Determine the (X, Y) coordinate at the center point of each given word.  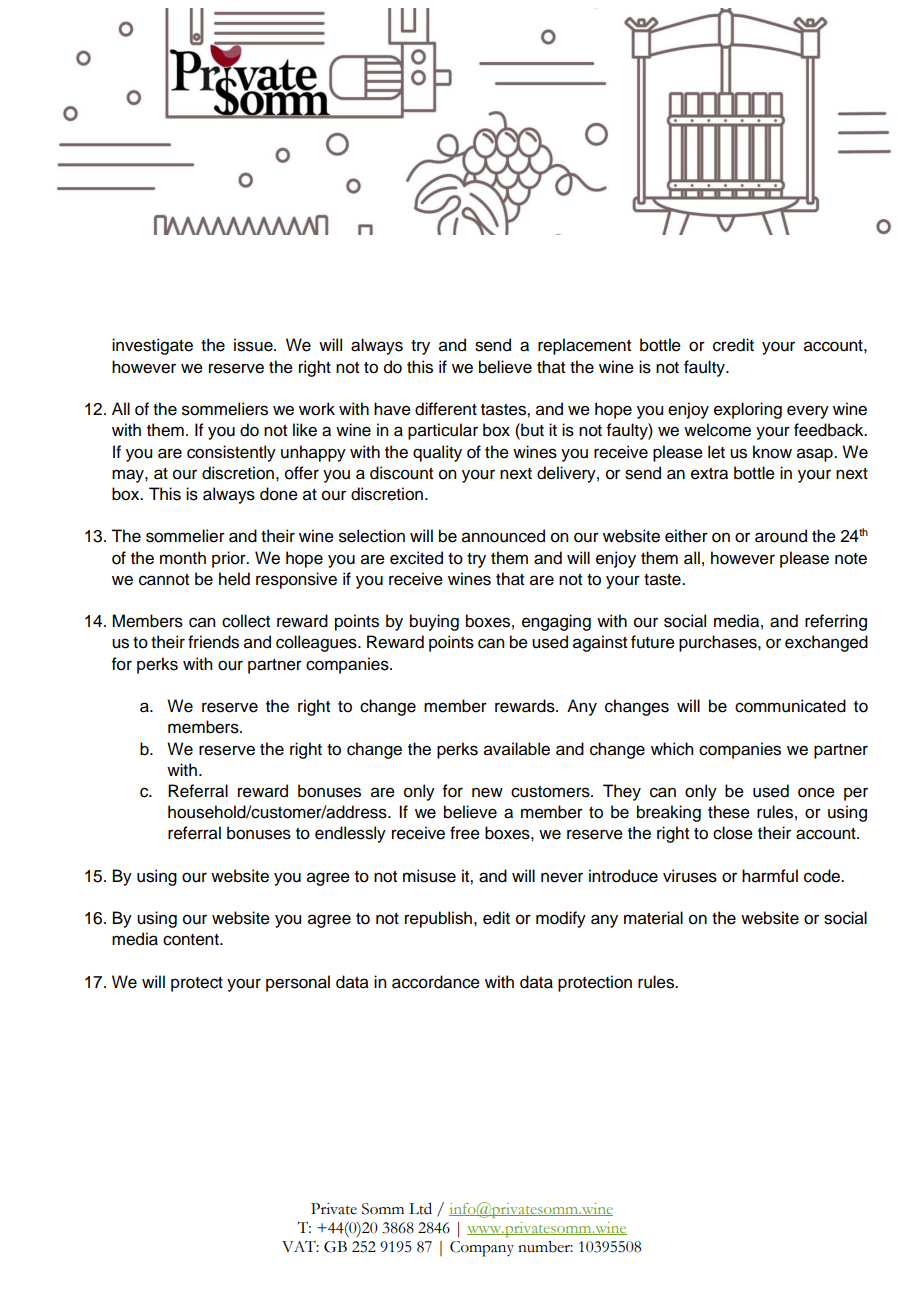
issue (254, 345)
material (653, 918)
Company (482, 1249)
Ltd (420, 1209)
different (446, 409)
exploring (748, 410)
